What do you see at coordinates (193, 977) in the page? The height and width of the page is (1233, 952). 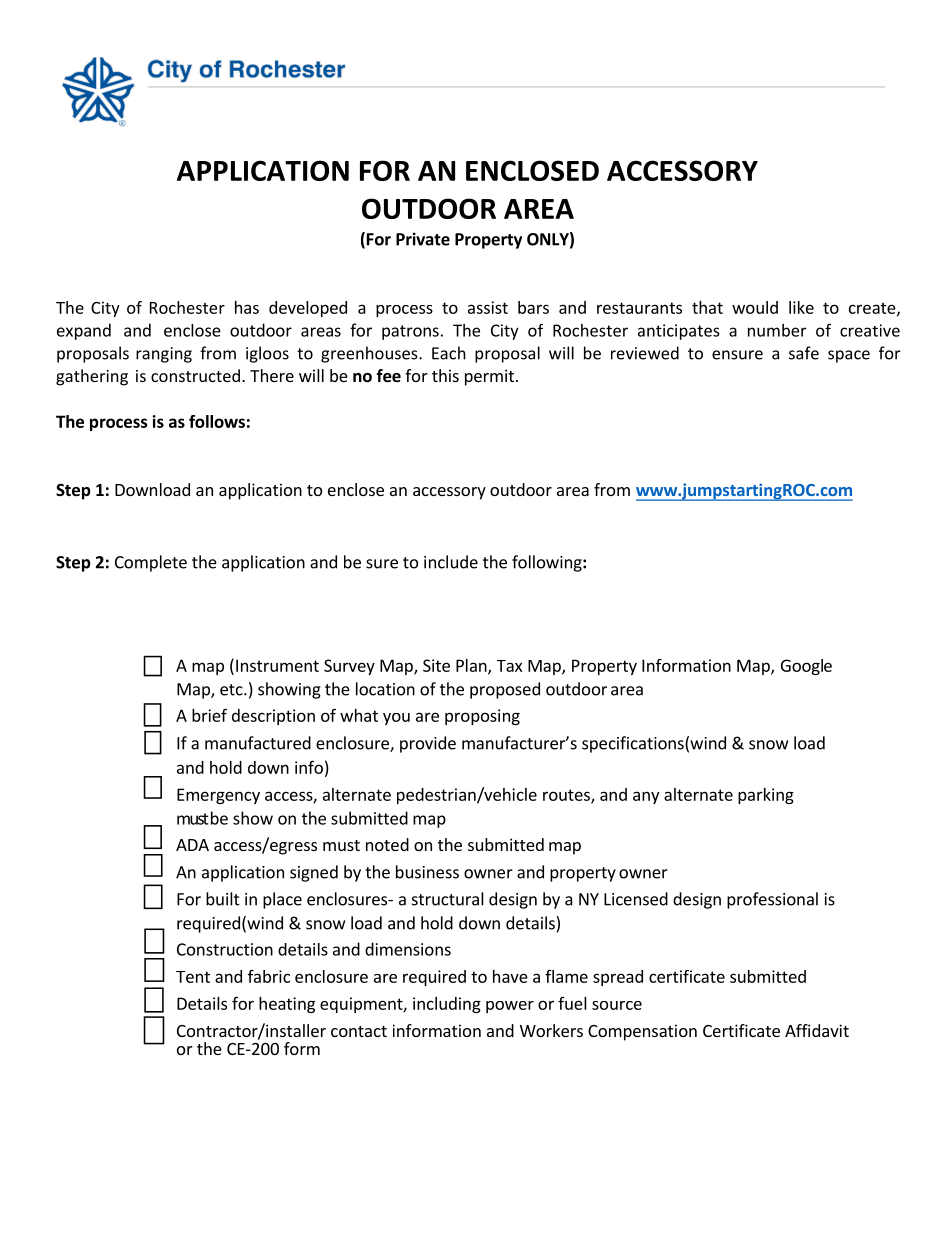 I see `Tent` at bounding box center [193, 977].
